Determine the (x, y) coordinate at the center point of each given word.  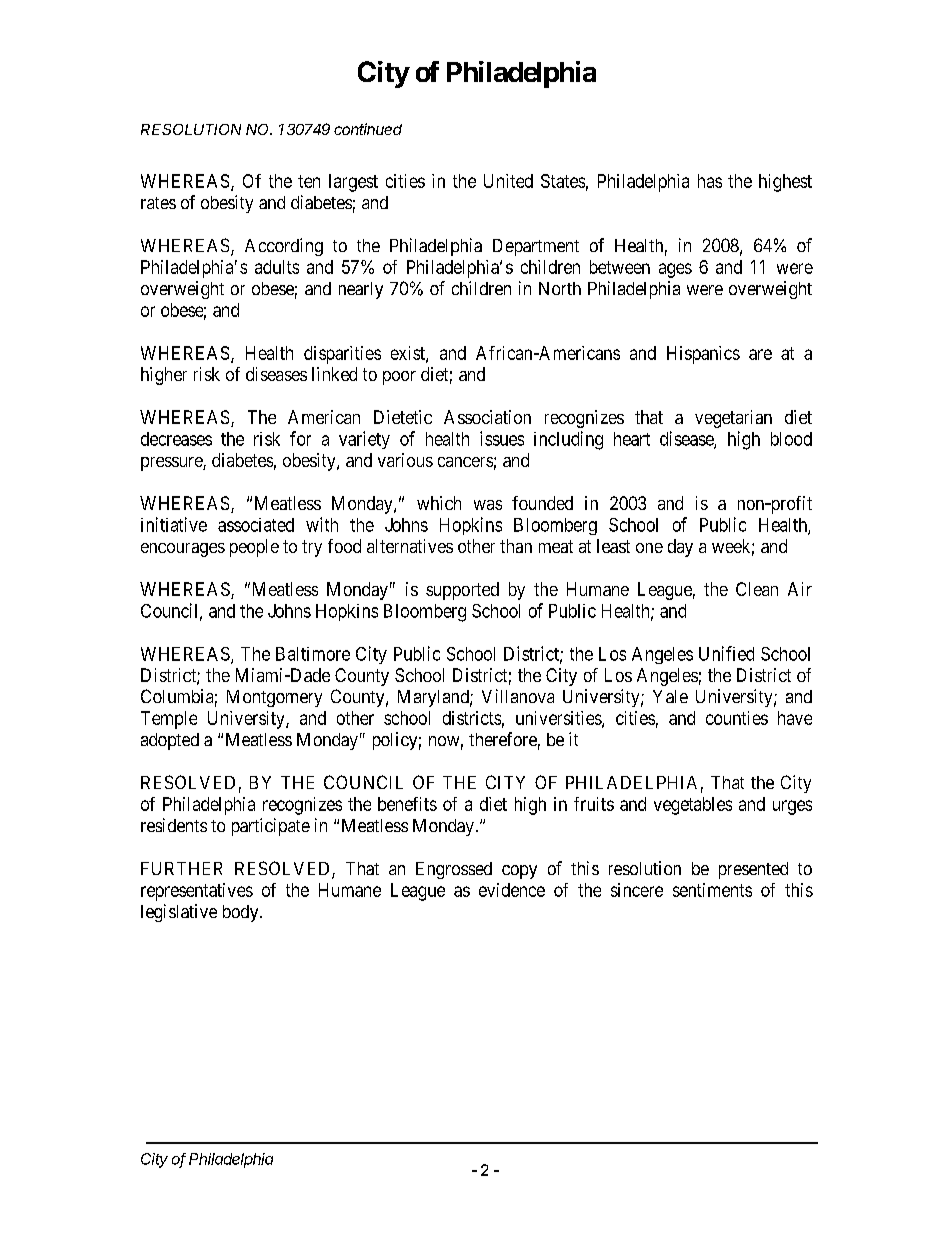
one (649, 548)
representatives (197, 892)
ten (309, 181)
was (488, 505)
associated (256, 525)
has (710, 181)
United (508, 181)
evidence (512, 890)
